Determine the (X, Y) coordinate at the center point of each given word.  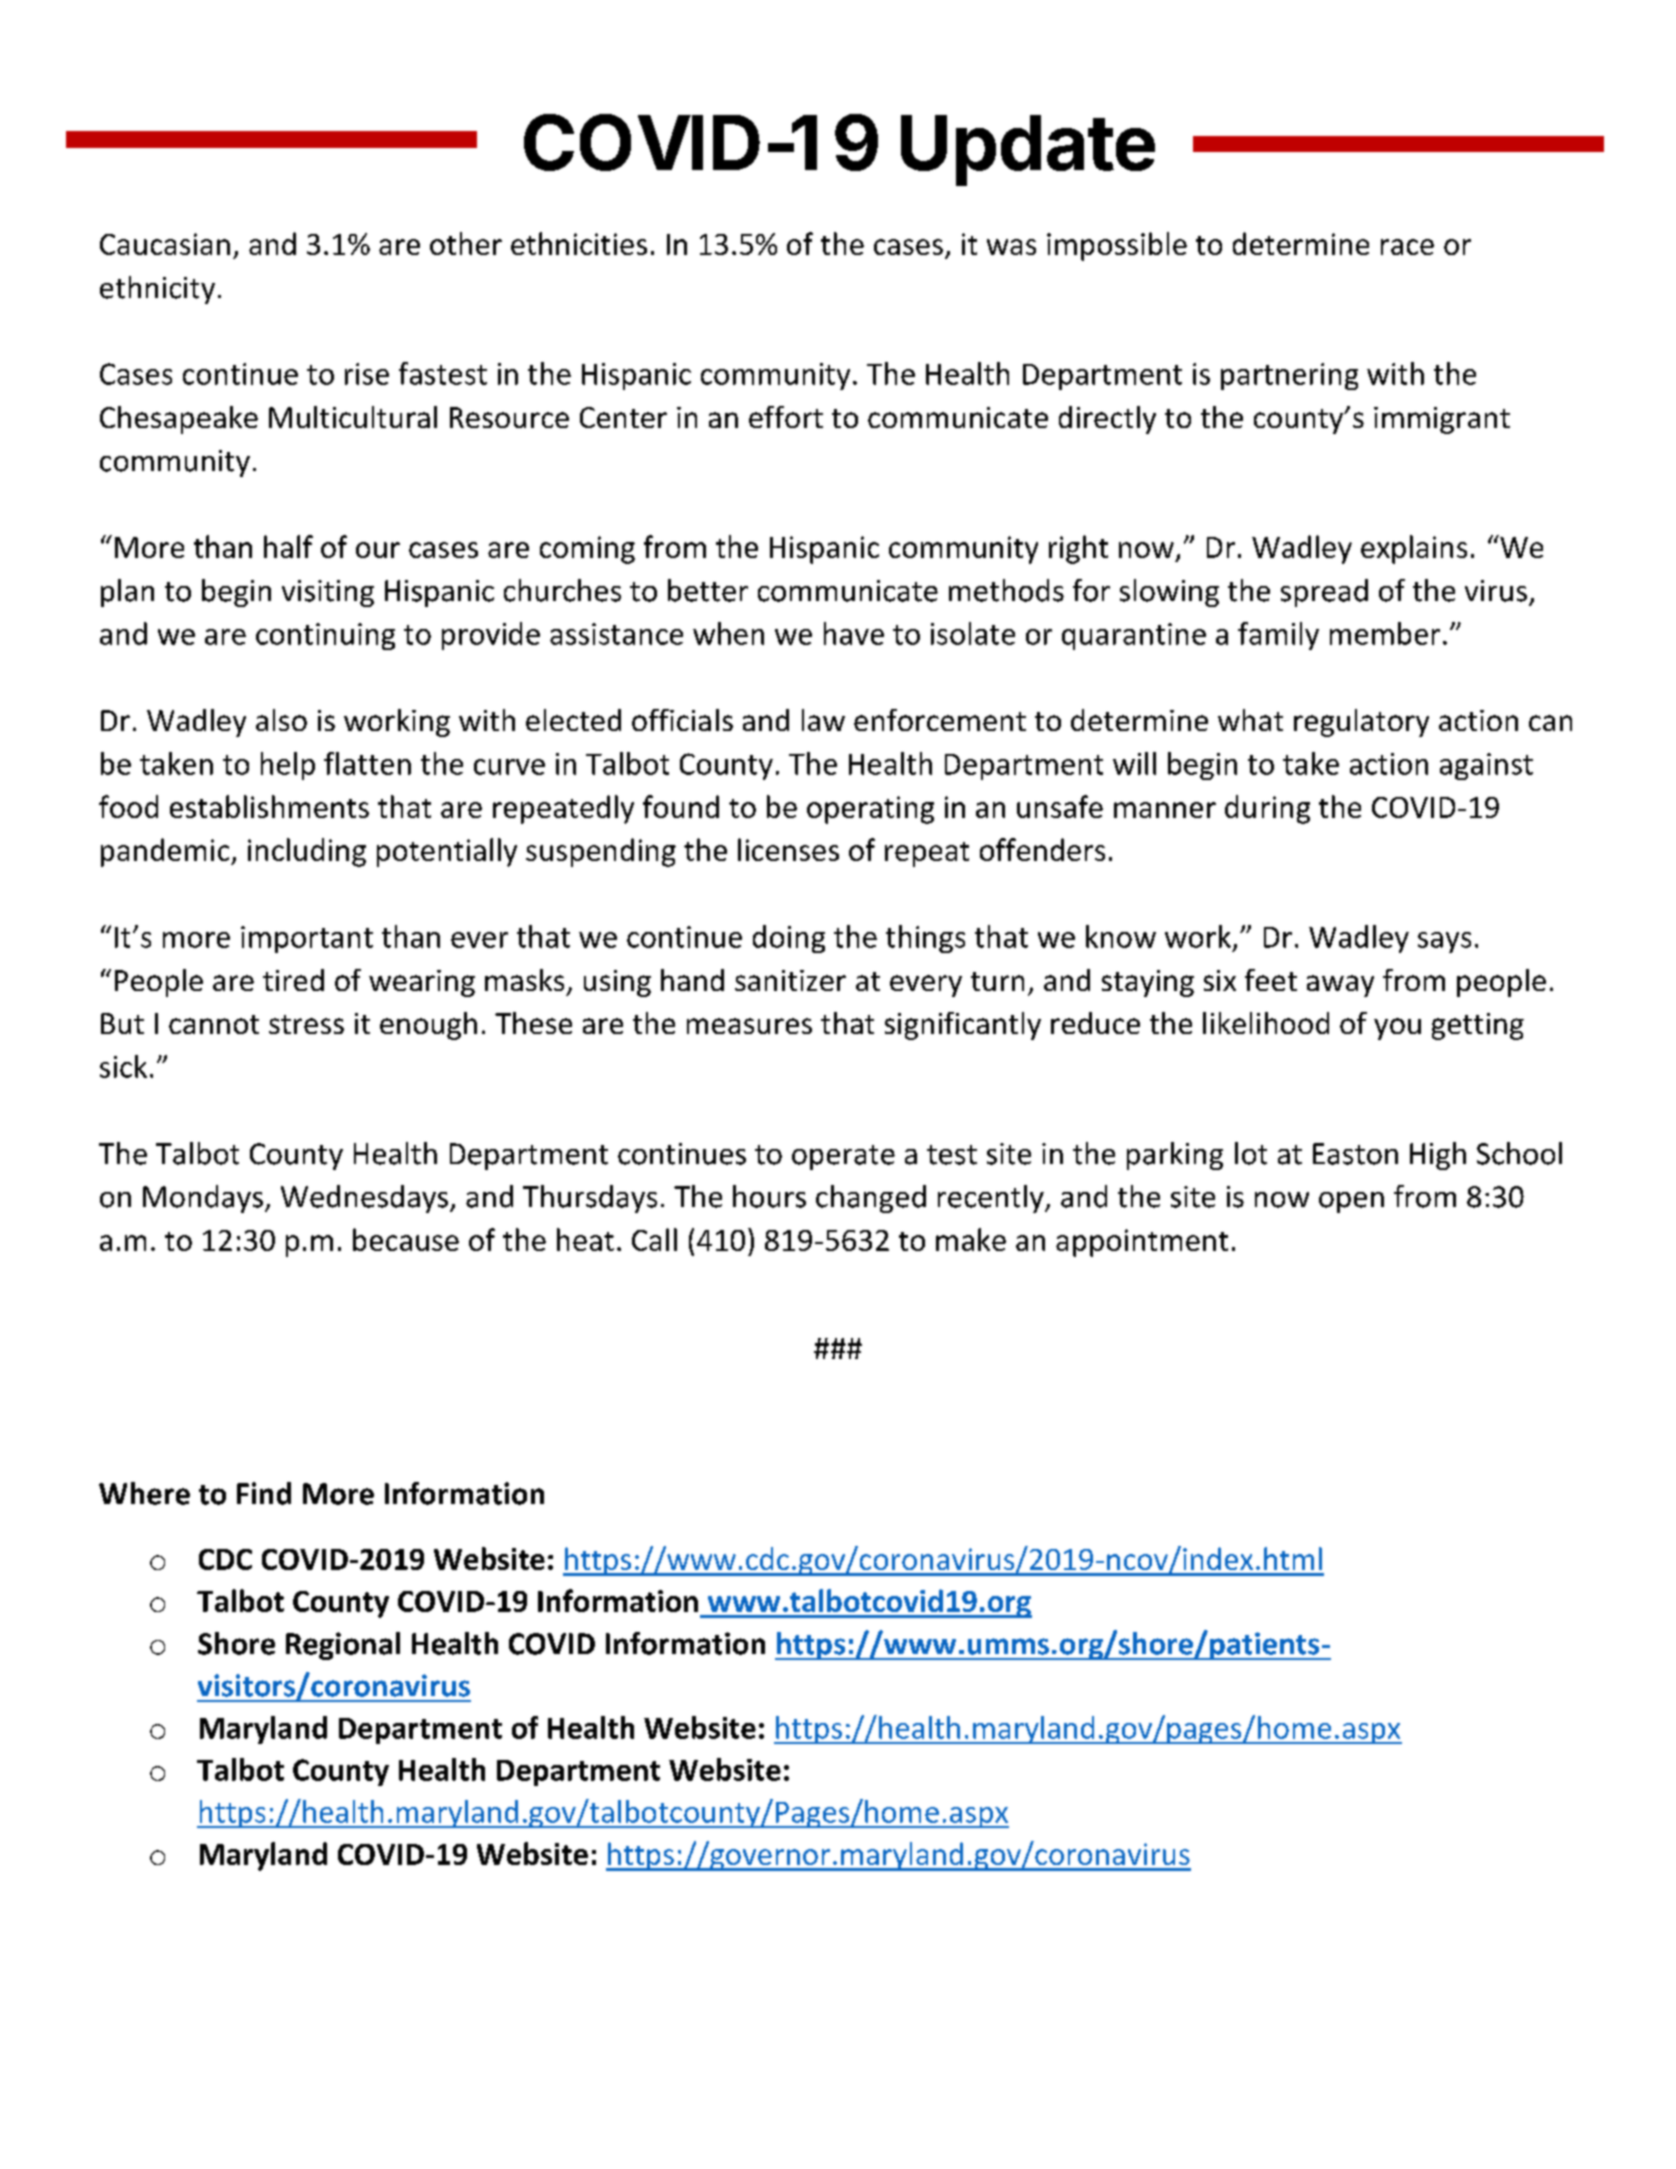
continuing (325, 636)
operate (843, 1157)
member (1385, 633)
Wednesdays (366, 1199)
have (854, 633)
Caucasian (165, 244)
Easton (1355, 1154)
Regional (343, 1646)
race (1407, 247)
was (1011, 247)
